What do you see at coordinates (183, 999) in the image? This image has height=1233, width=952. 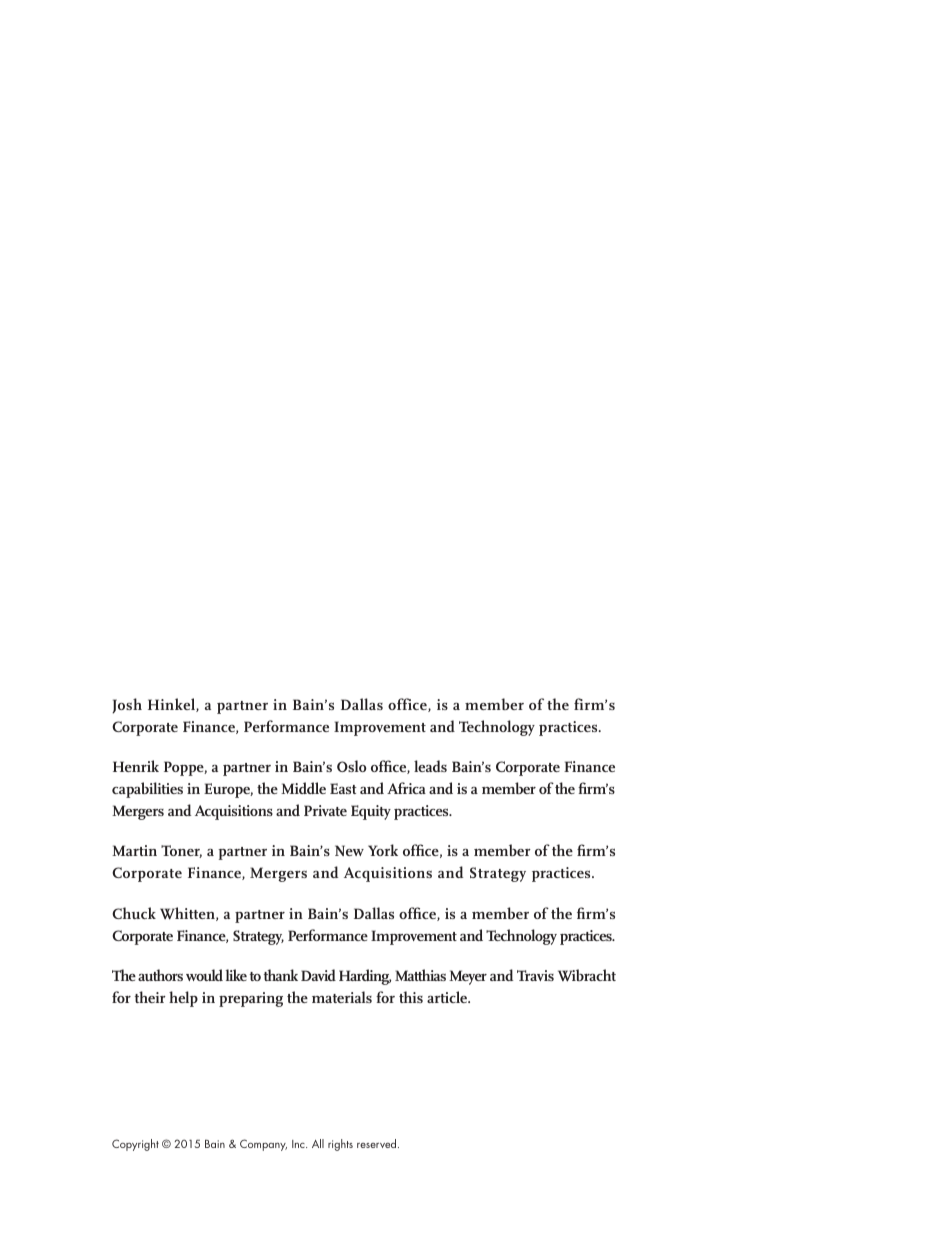 I see `help` at bounding box center [183, 999].
